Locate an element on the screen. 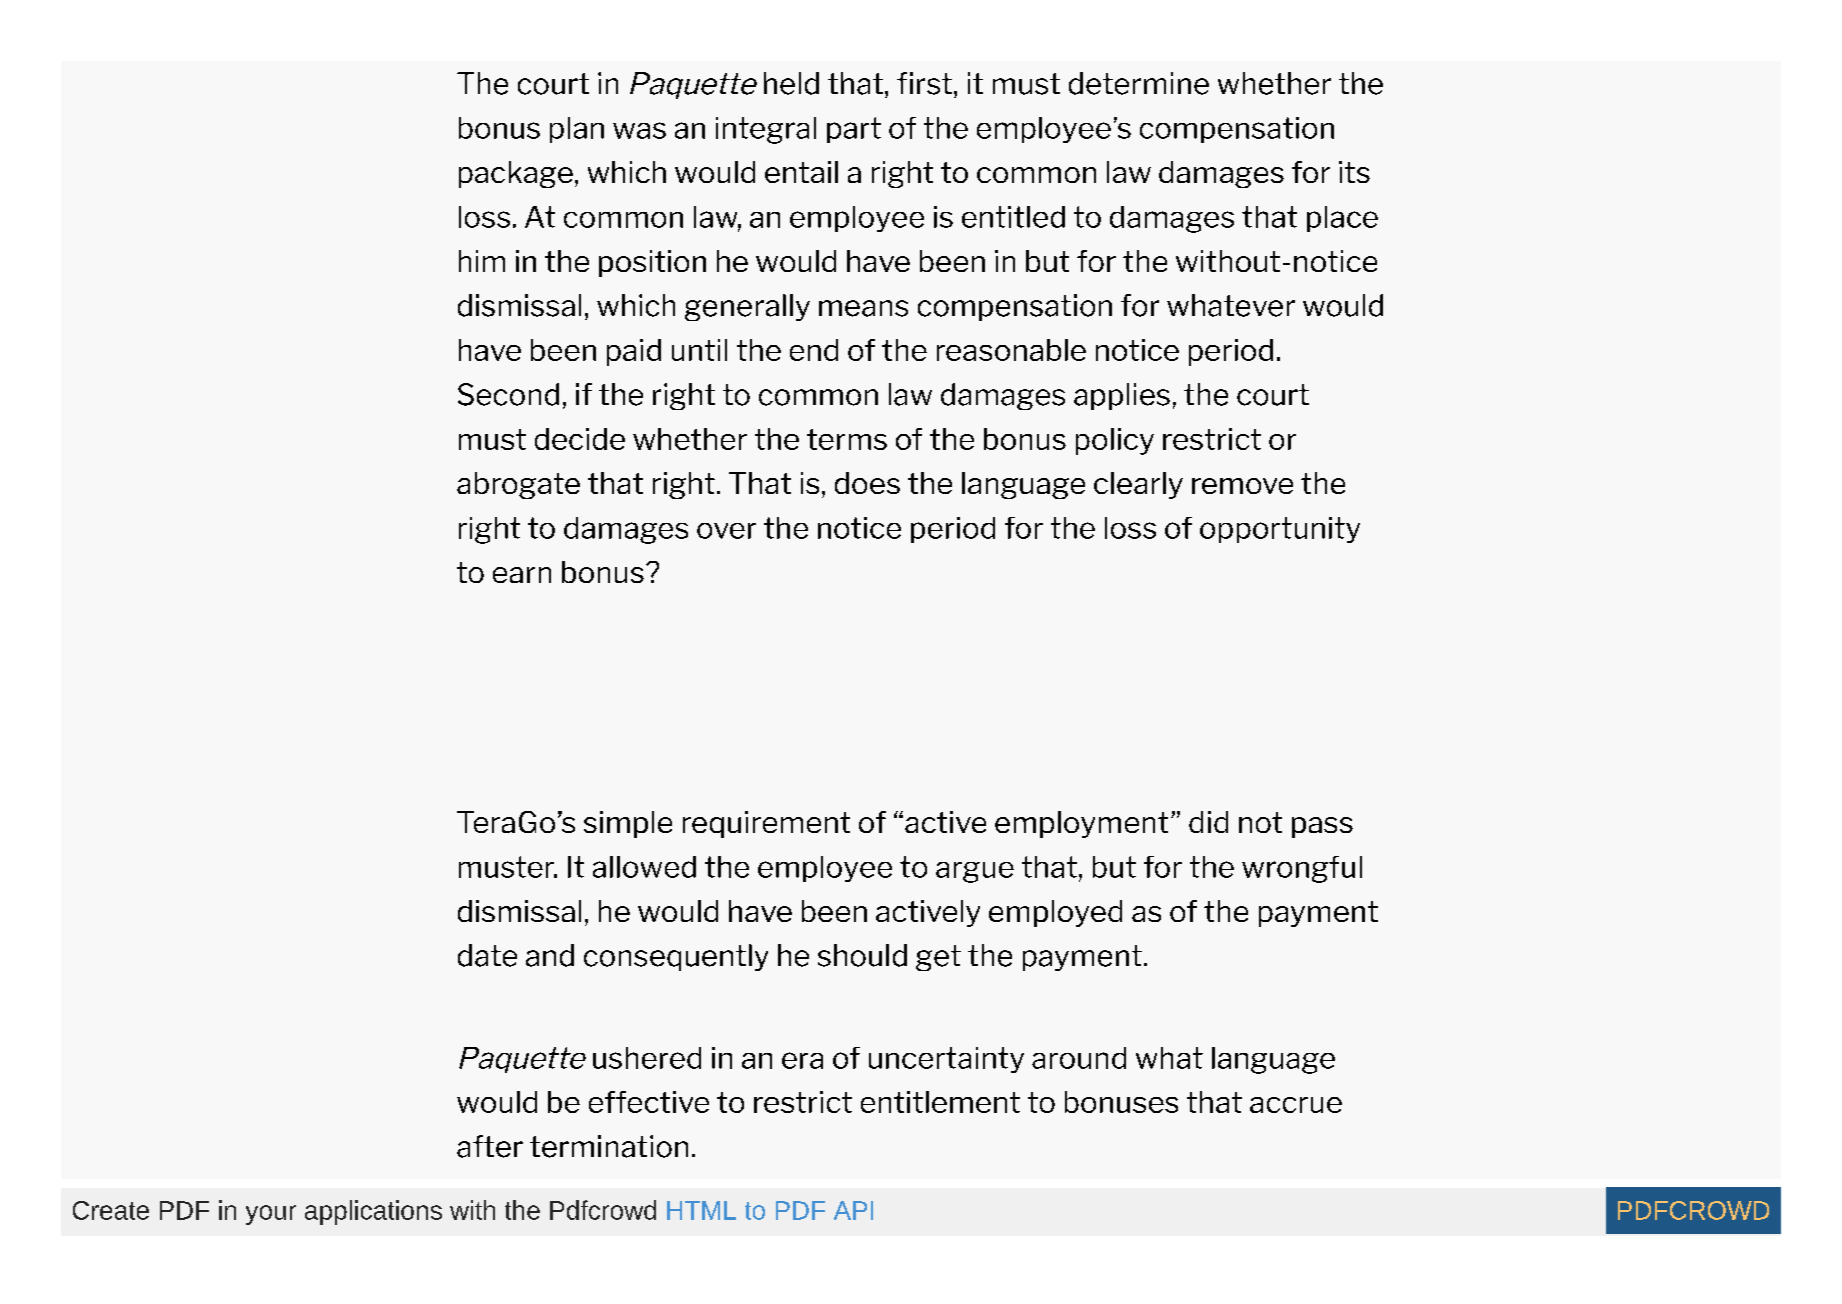 The height and width of the screenshot is (1304, 1842). HTML is located at coordinates (701, 1210).
